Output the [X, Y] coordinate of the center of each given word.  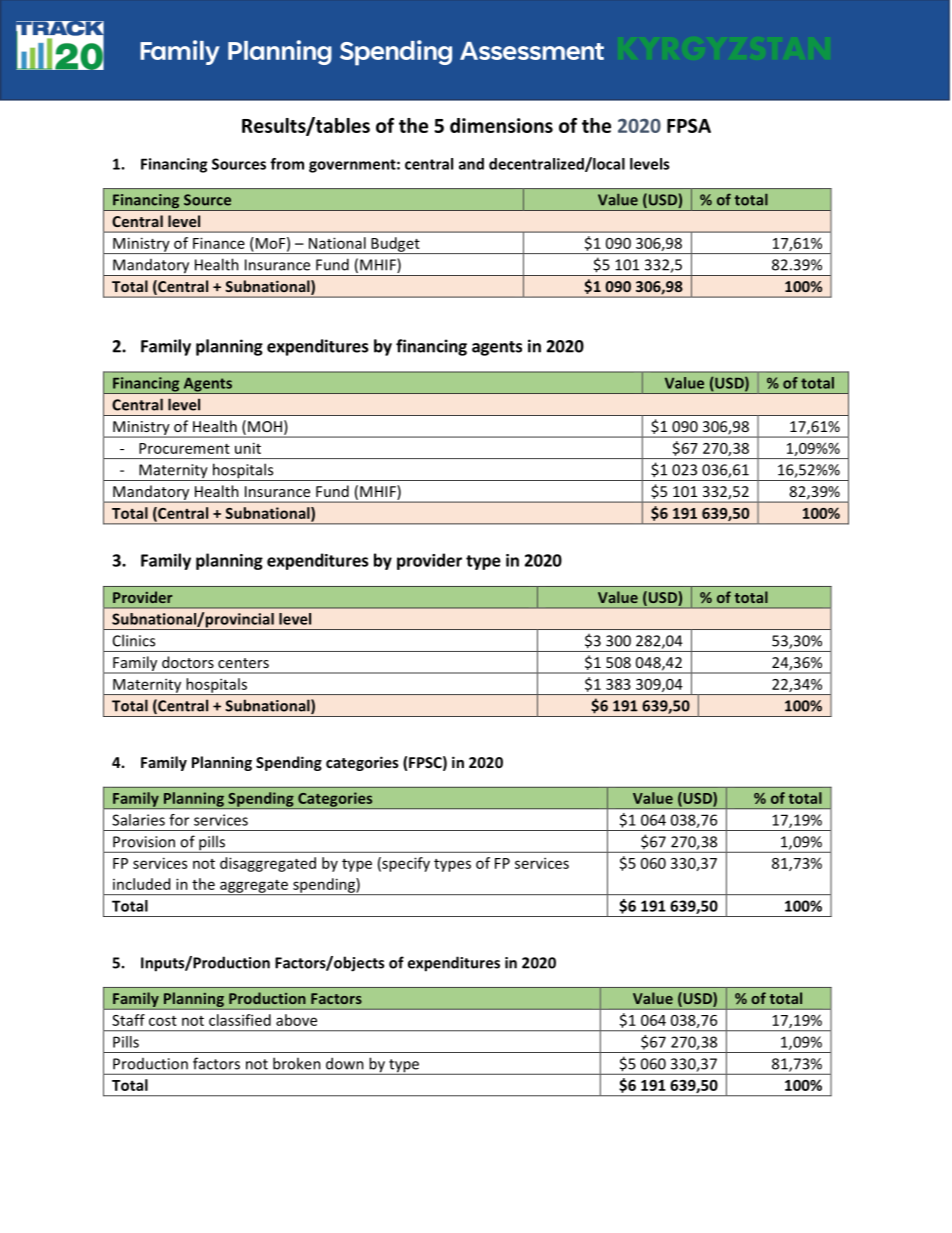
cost [163, 1021]
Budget [395, 245]
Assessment [532, 51]
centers [243, 663]
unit [248, 448]
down [345, 1063]
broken [297, 1063]
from [287, 164]
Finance [219, 243]
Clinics [134, 640]
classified [240, 1020]
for [179, 820]
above [296, 1020]
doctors [188, 662]
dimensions [501, 125]
